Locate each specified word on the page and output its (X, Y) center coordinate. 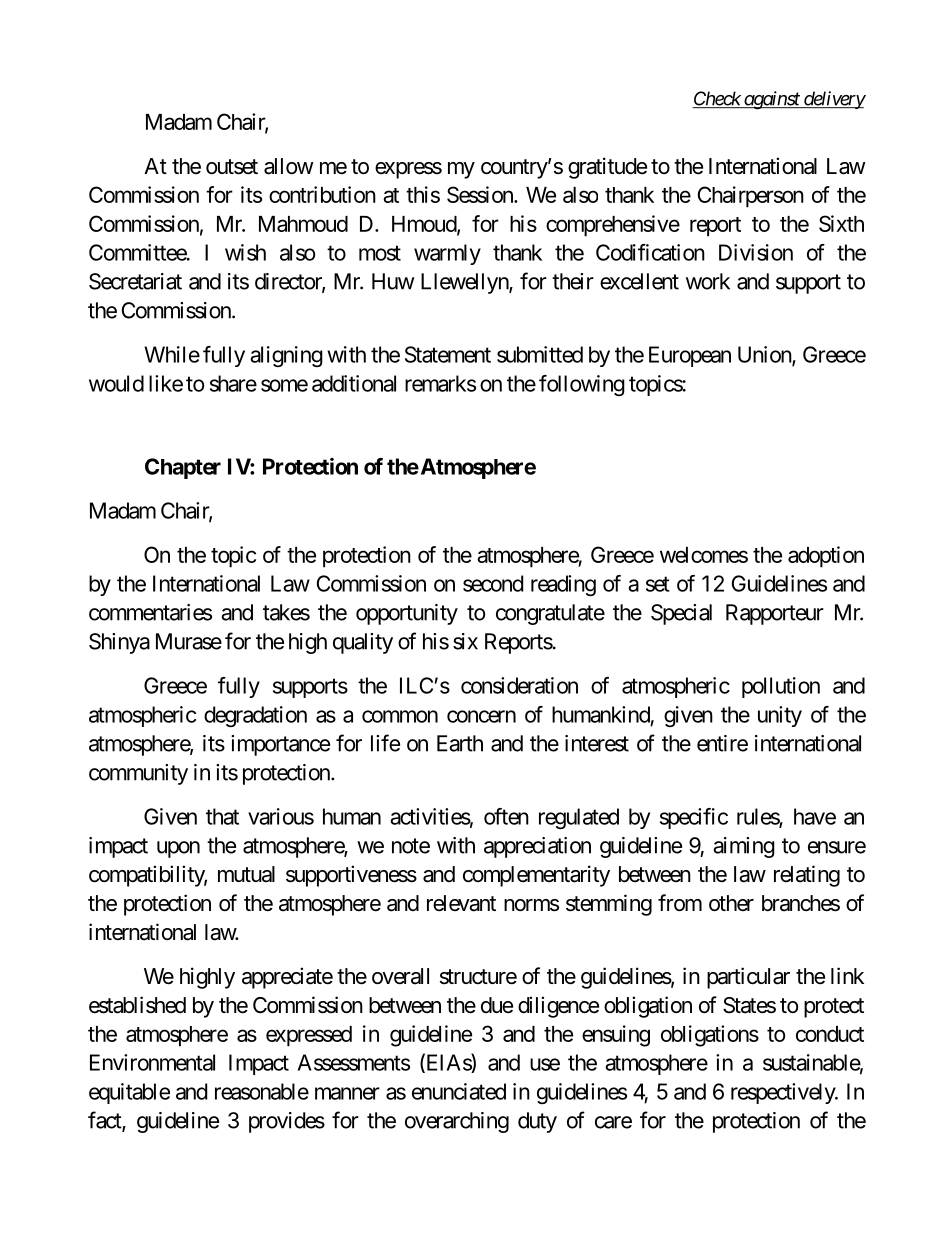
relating (807, 876)
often (506, 816)
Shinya (119, 643)
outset (232, 167)
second (493, 583)
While (172, 354)
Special (681, 614)
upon (178, 849)
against (772, 100)
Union (765, 355)
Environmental (152, 1062)
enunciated (459, 1091)
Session (481, 194)
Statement (448, 354)
